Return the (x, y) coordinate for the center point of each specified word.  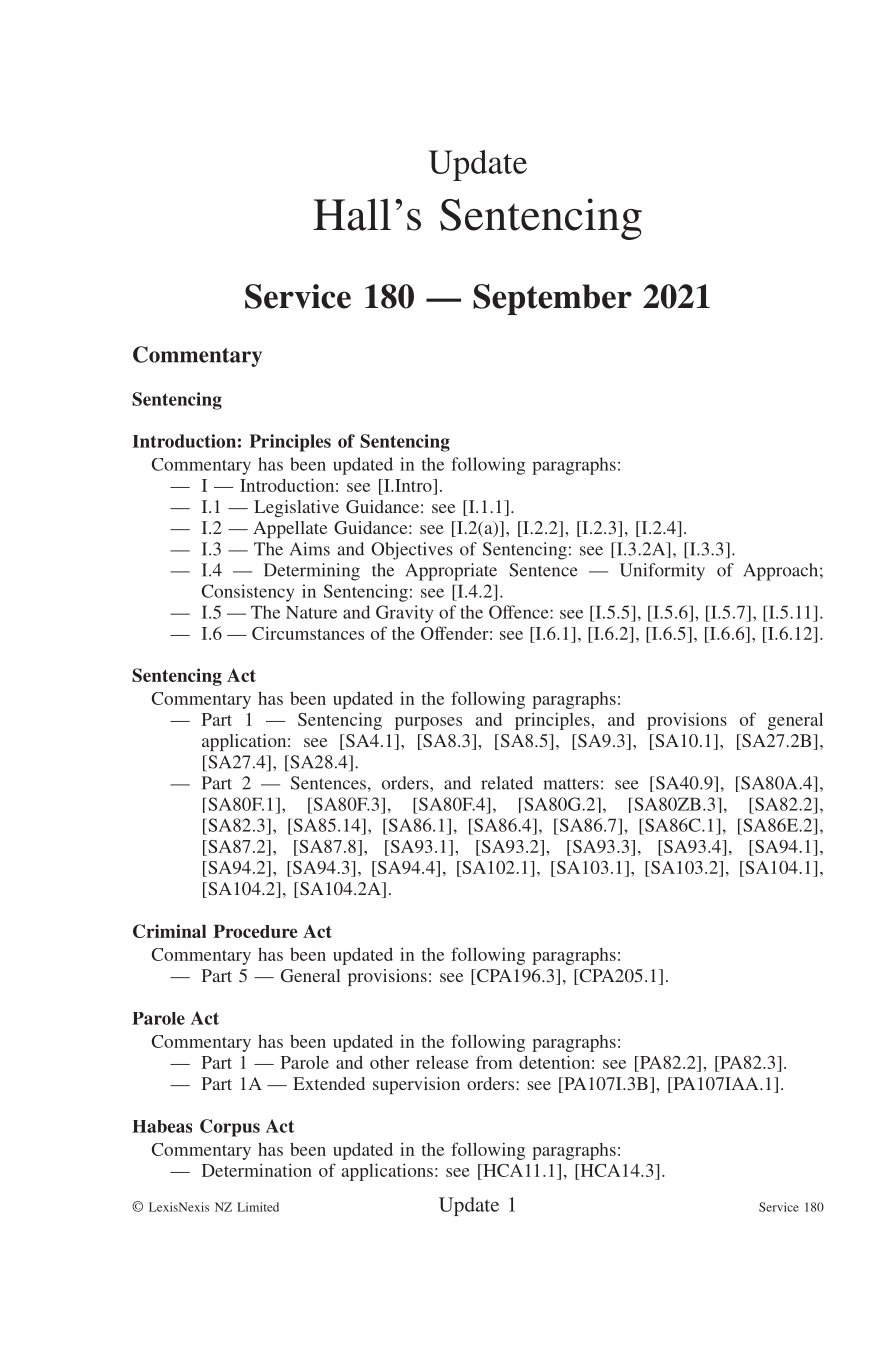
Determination (257, 1170)
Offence (520, 612)
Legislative (296, 508)
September (552, 299)
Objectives (412, 551)
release (442, 1062)
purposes (428, 723)
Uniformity (662, 572)
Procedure (255, 931)
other (389, 1062)
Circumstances (308, 633)
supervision (416, 1085)
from (494, 1062)
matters (571, 784)
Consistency (248, 593)
